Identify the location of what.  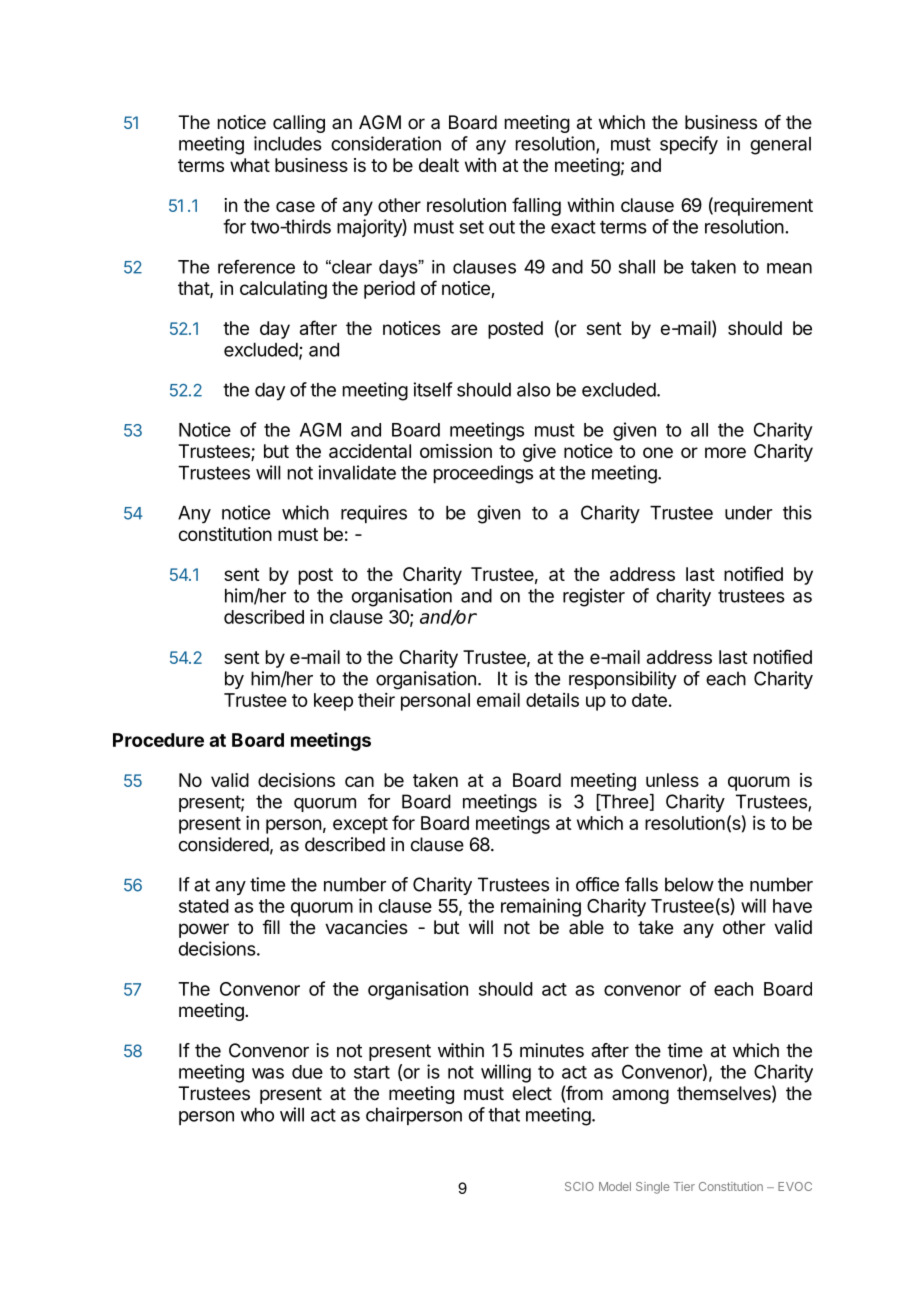
(250, 165).
